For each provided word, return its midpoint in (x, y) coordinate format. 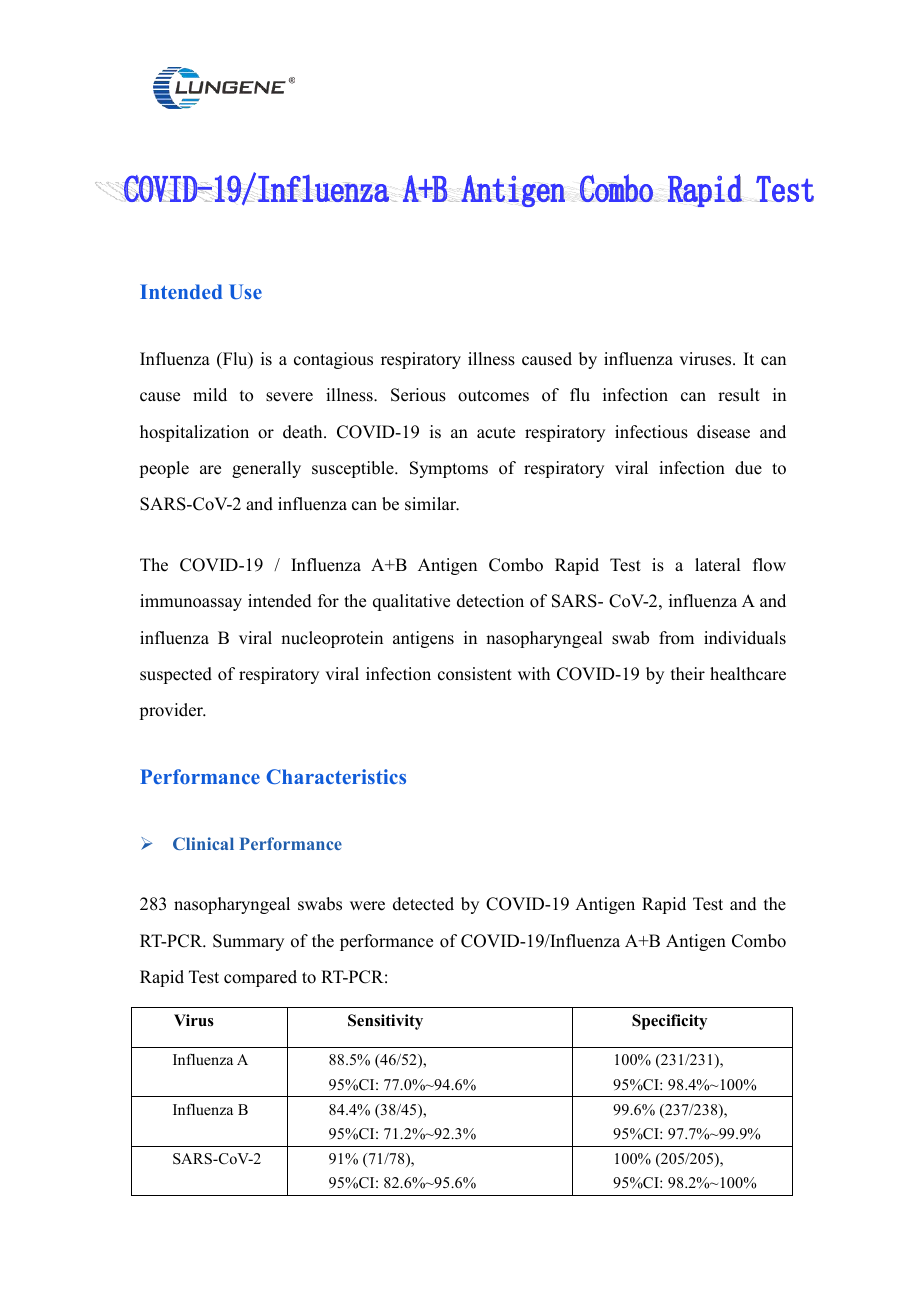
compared (260, 978)
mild (210, 395)
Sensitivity (385, 1022)
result (739, 395)
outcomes (493, 396)
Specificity (669, 1022)
